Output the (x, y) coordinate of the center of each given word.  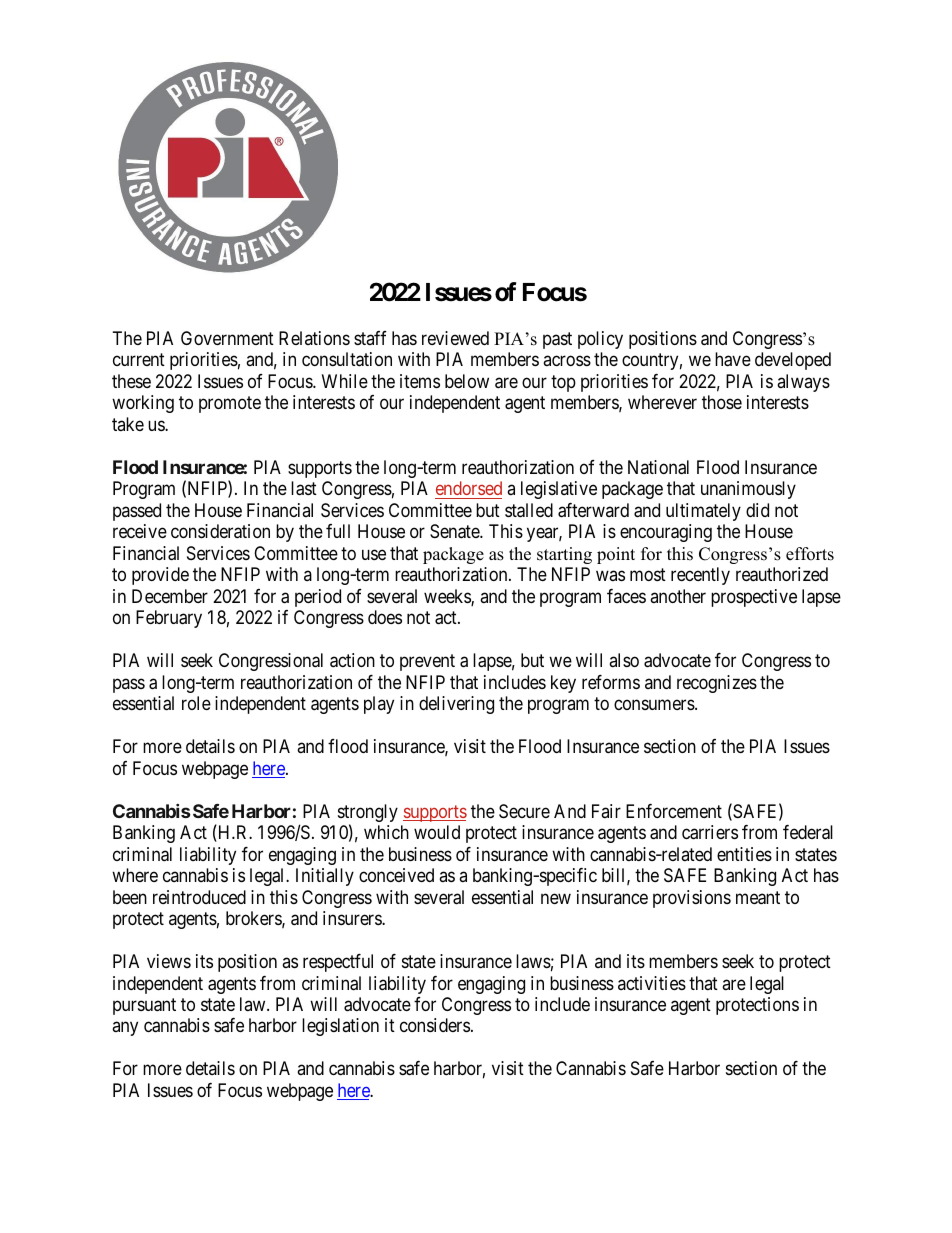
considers (435, 1025)
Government (227, 338)
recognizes (717, 684)
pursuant (144, 1006)
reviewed (455, 338)
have (733, 359)
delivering (456, 705)
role (196, 703)
